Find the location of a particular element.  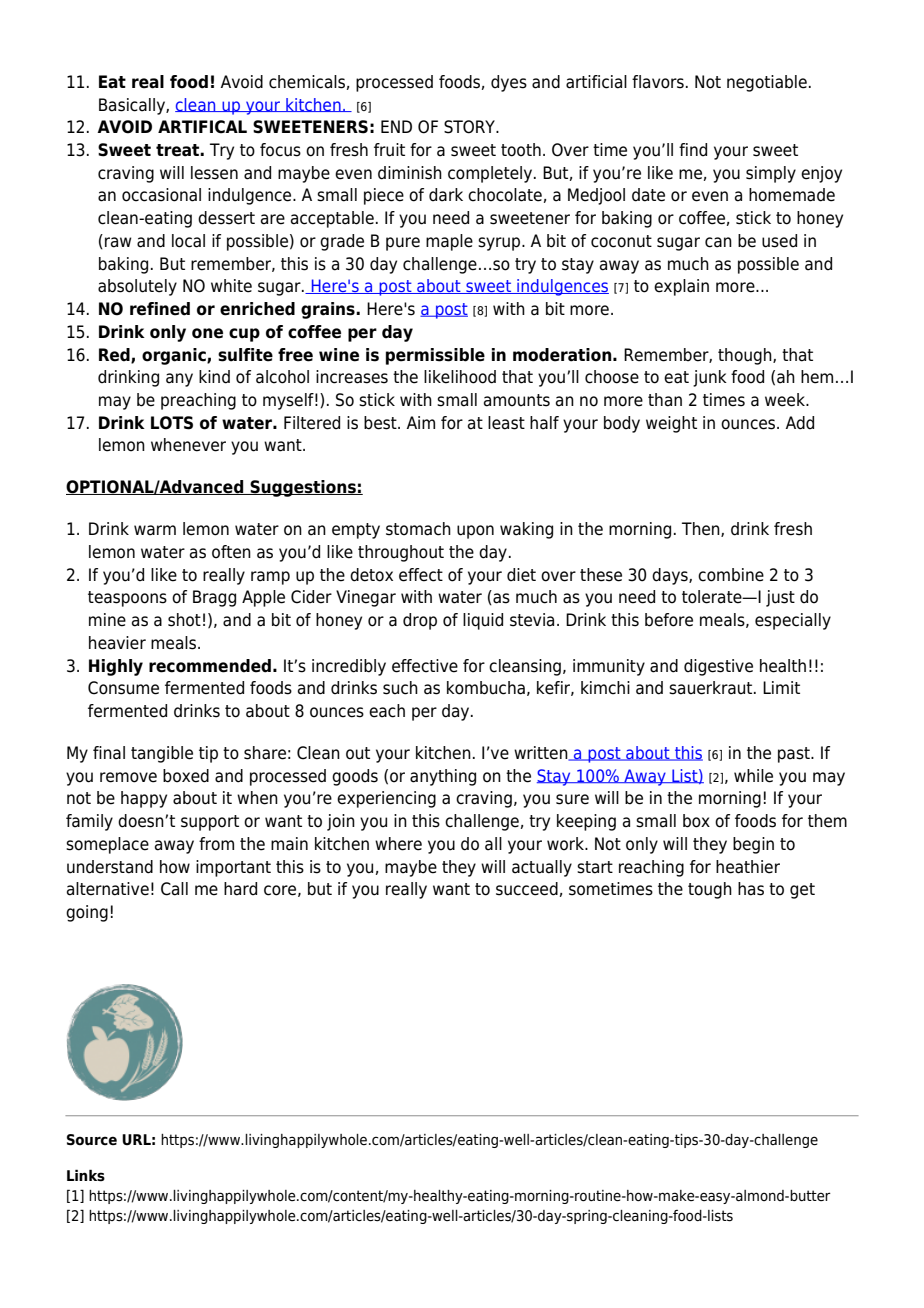

Source is located at coordinates (92, 1140).
